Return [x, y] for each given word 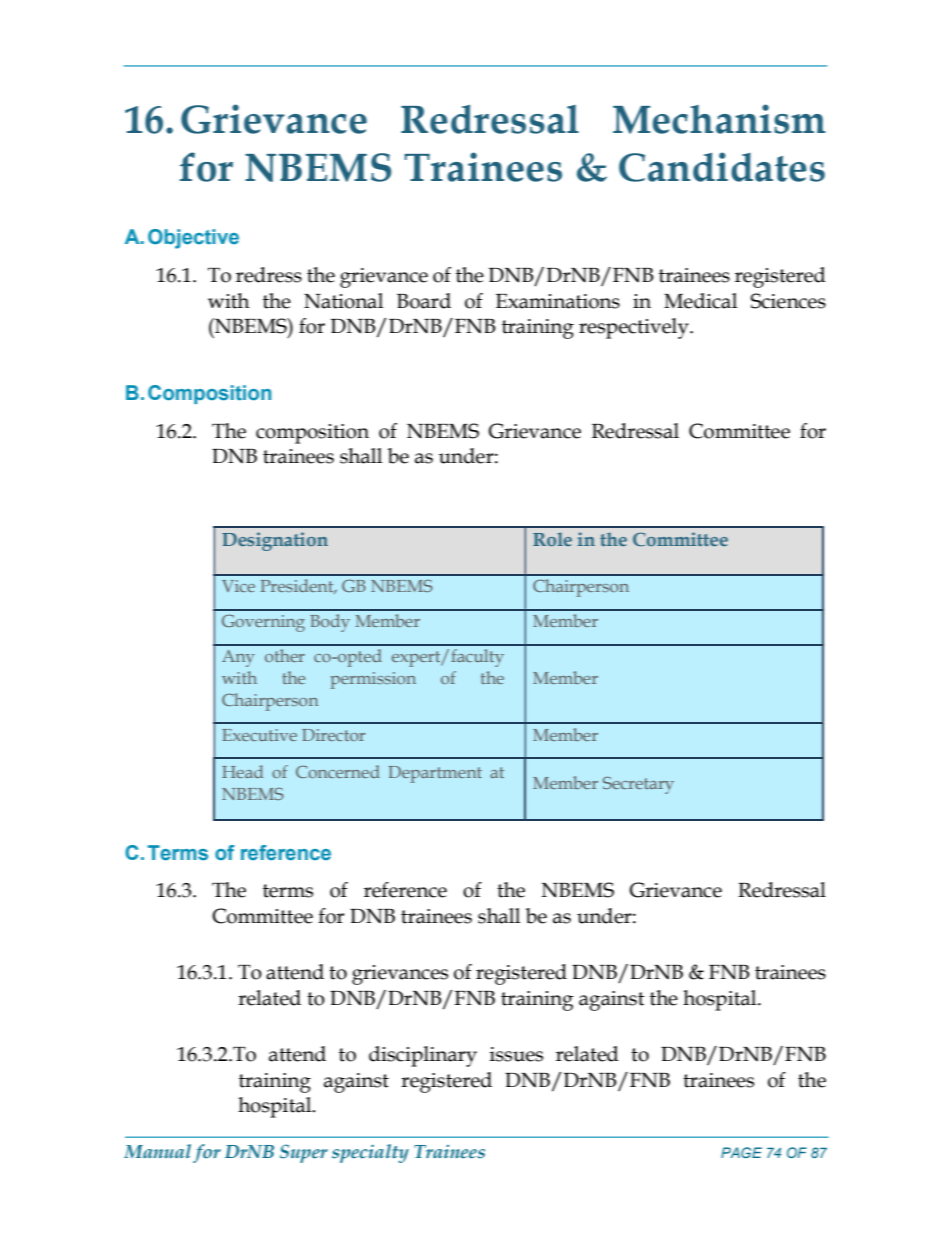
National [343, 301]
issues [516, 1054]
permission [373, 680]
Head [242, 771]
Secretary [638, 785]
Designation [275, 541]
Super [304, 1153]
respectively [635, 328]
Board [424, 301]
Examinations [558, 301]
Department [435, 774]
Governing [263, 623]
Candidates [722, 167]
